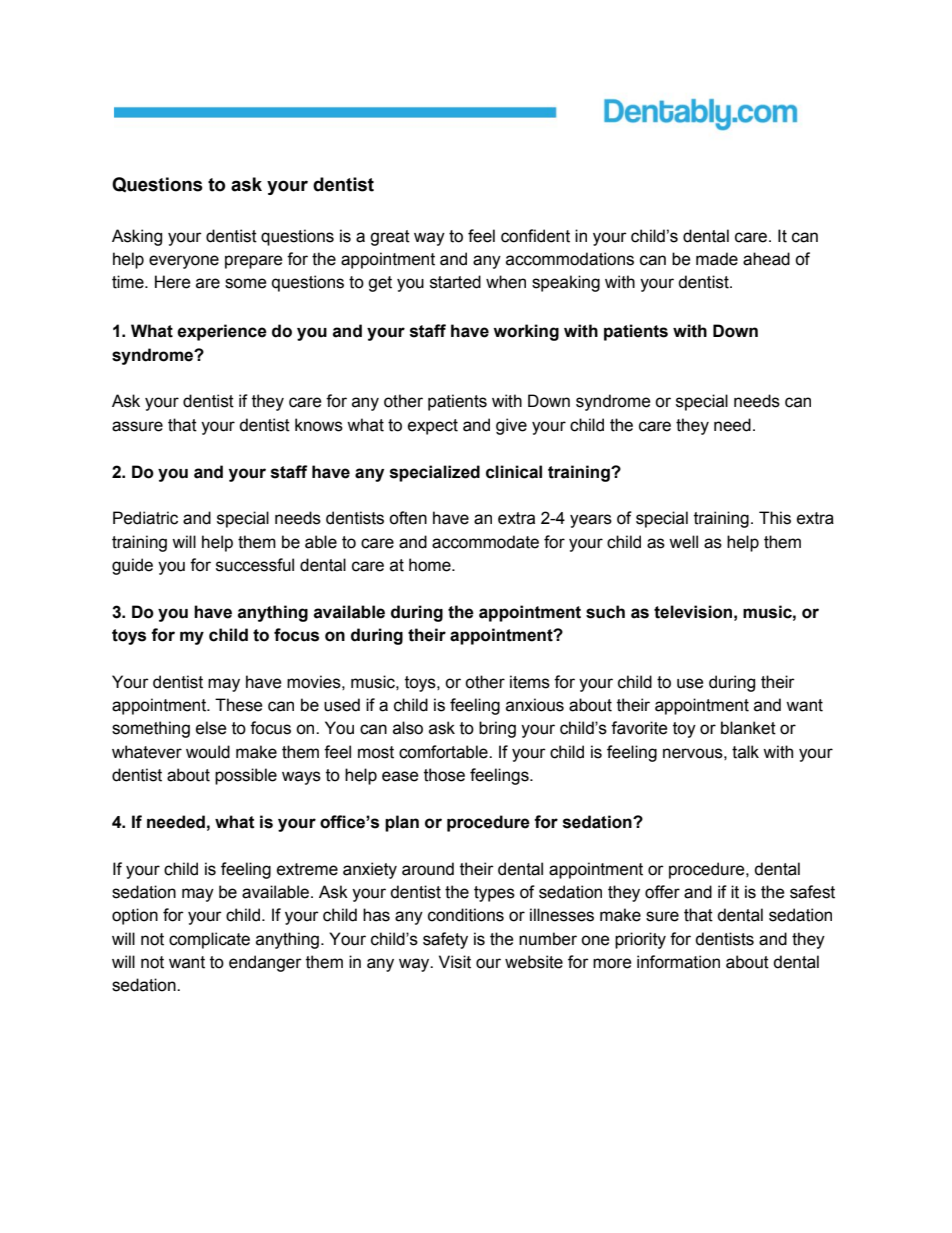 The height and width of the image is (1233, 952). Describe the element at coordinates (209, 940) in the image. I see `complicate` at that location.
